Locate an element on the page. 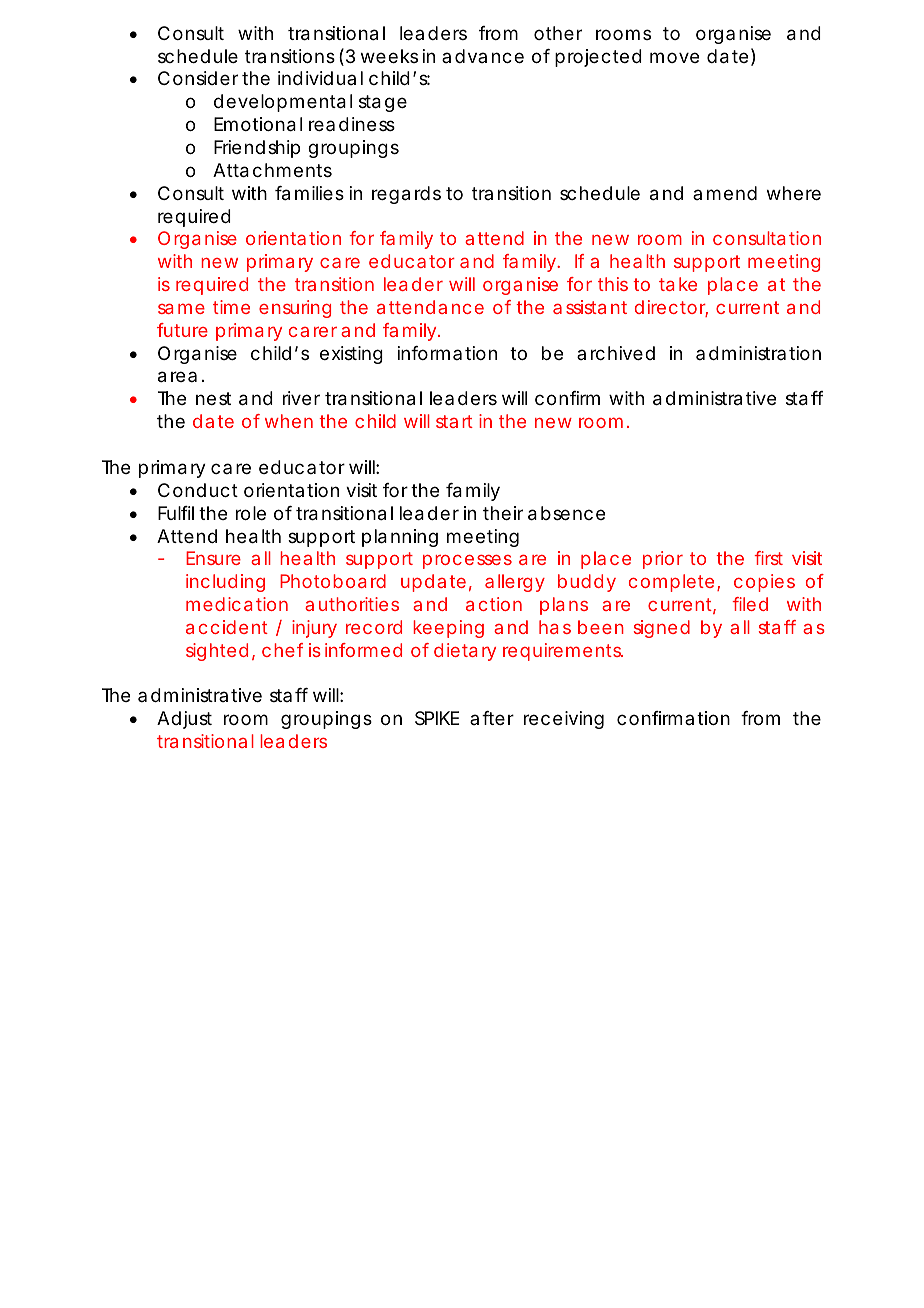 The image size is (924, 1308). nest is located at coordinates (213, 398).
